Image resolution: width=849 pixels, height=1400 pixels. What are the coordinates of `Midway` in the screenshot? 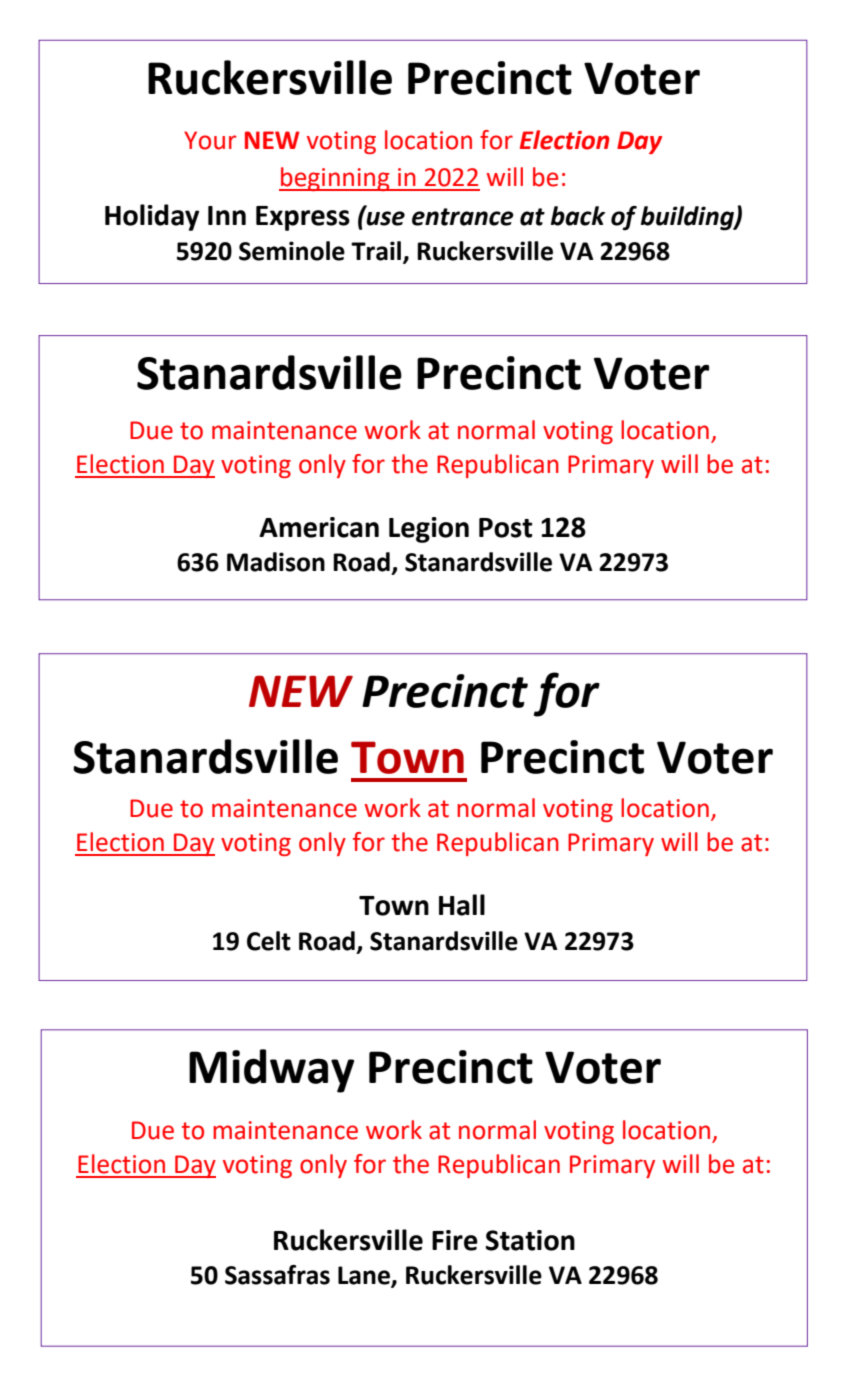 It's located at (271, 1071).
